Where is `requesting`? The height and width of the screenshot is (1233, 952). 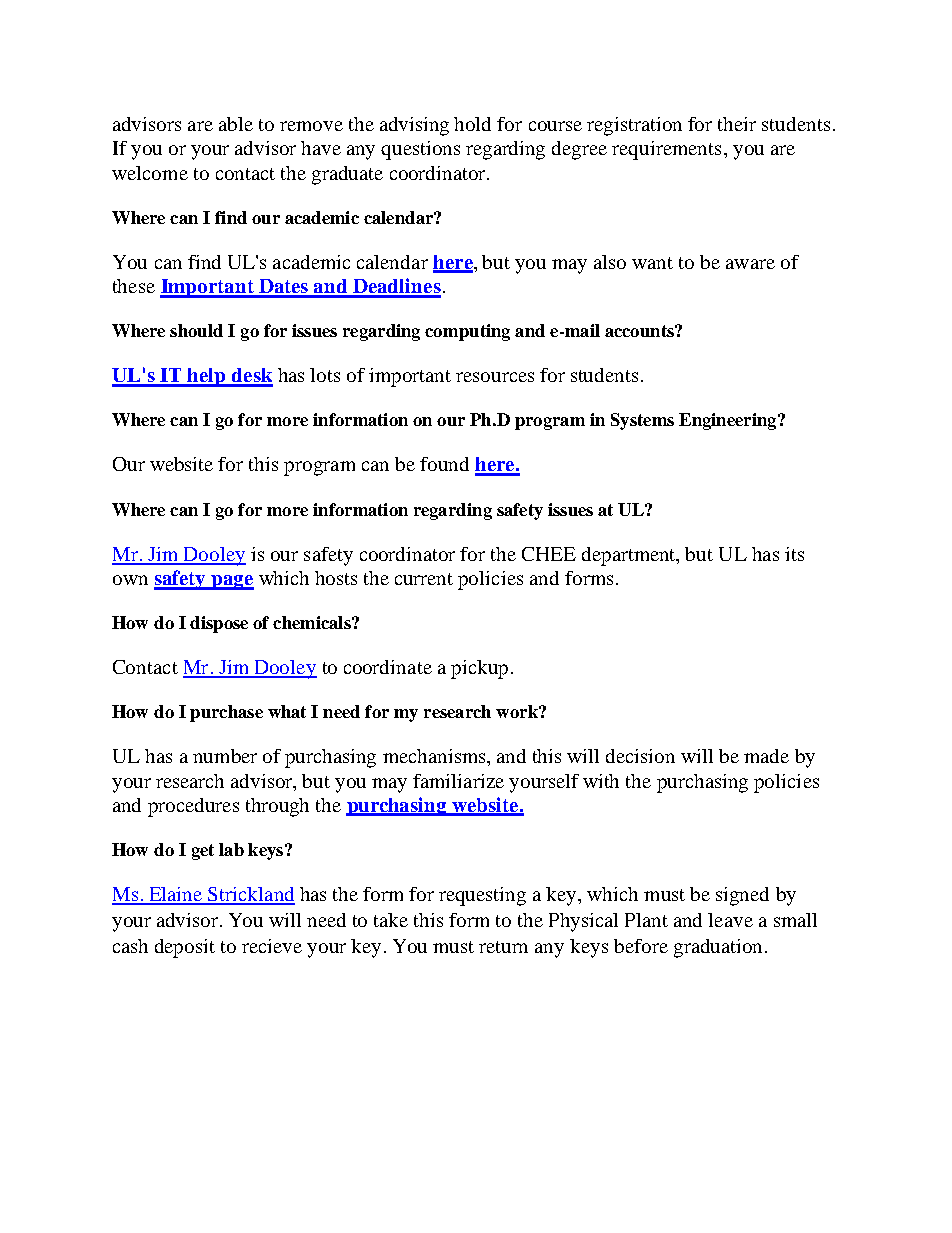 requesting is located at coordinates (482, 896).
